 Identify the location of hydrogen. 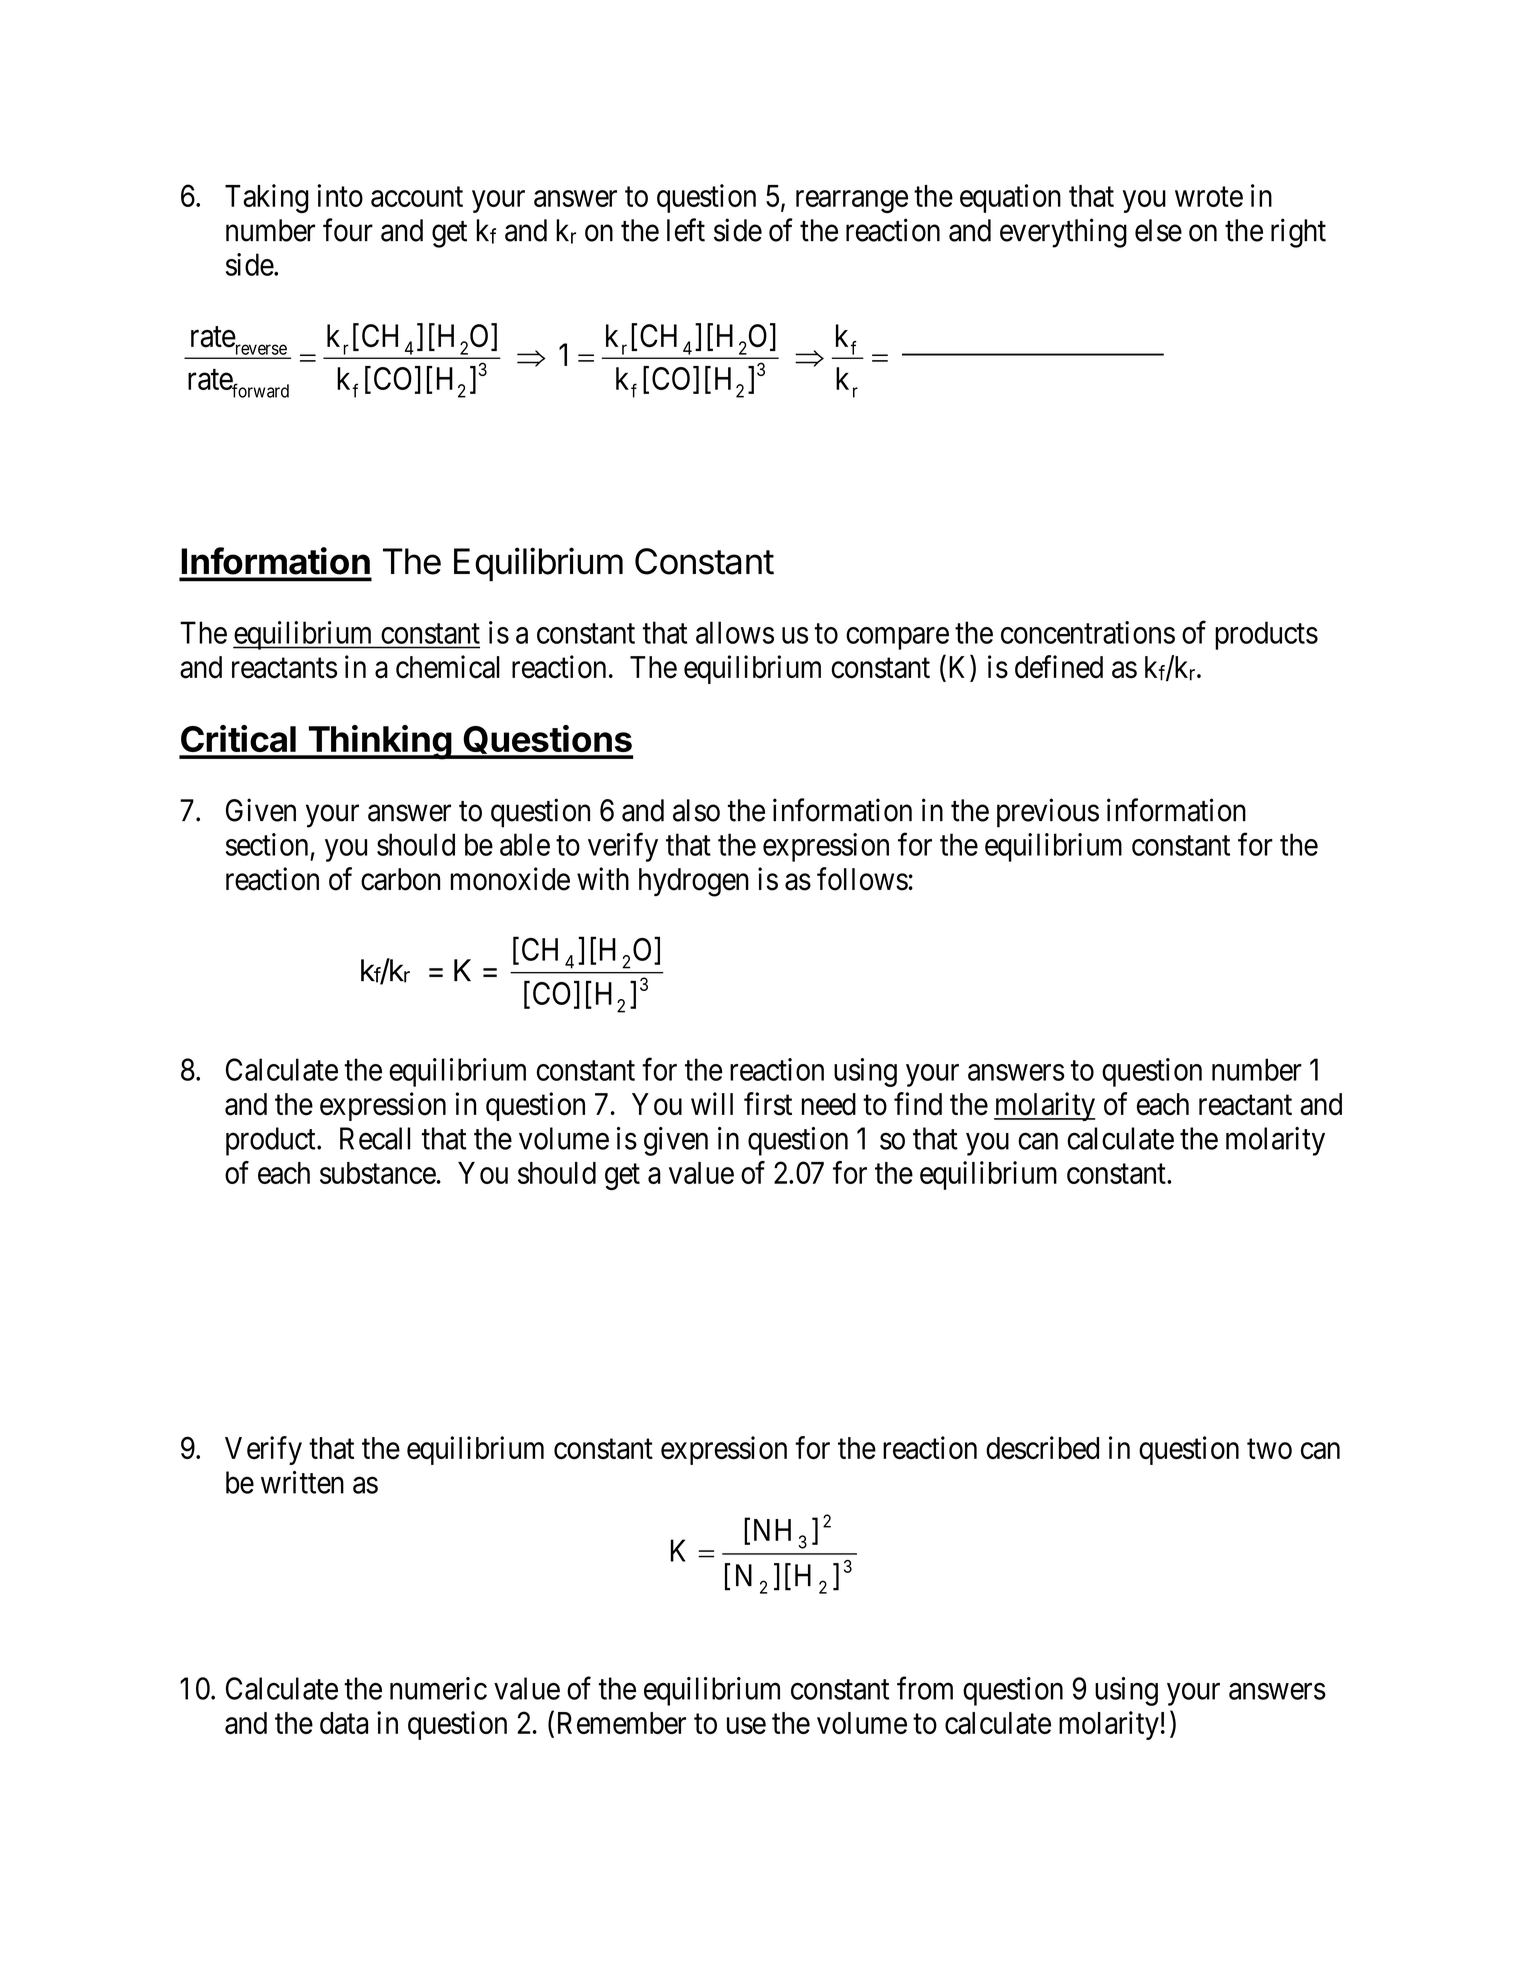
(694, 882).
